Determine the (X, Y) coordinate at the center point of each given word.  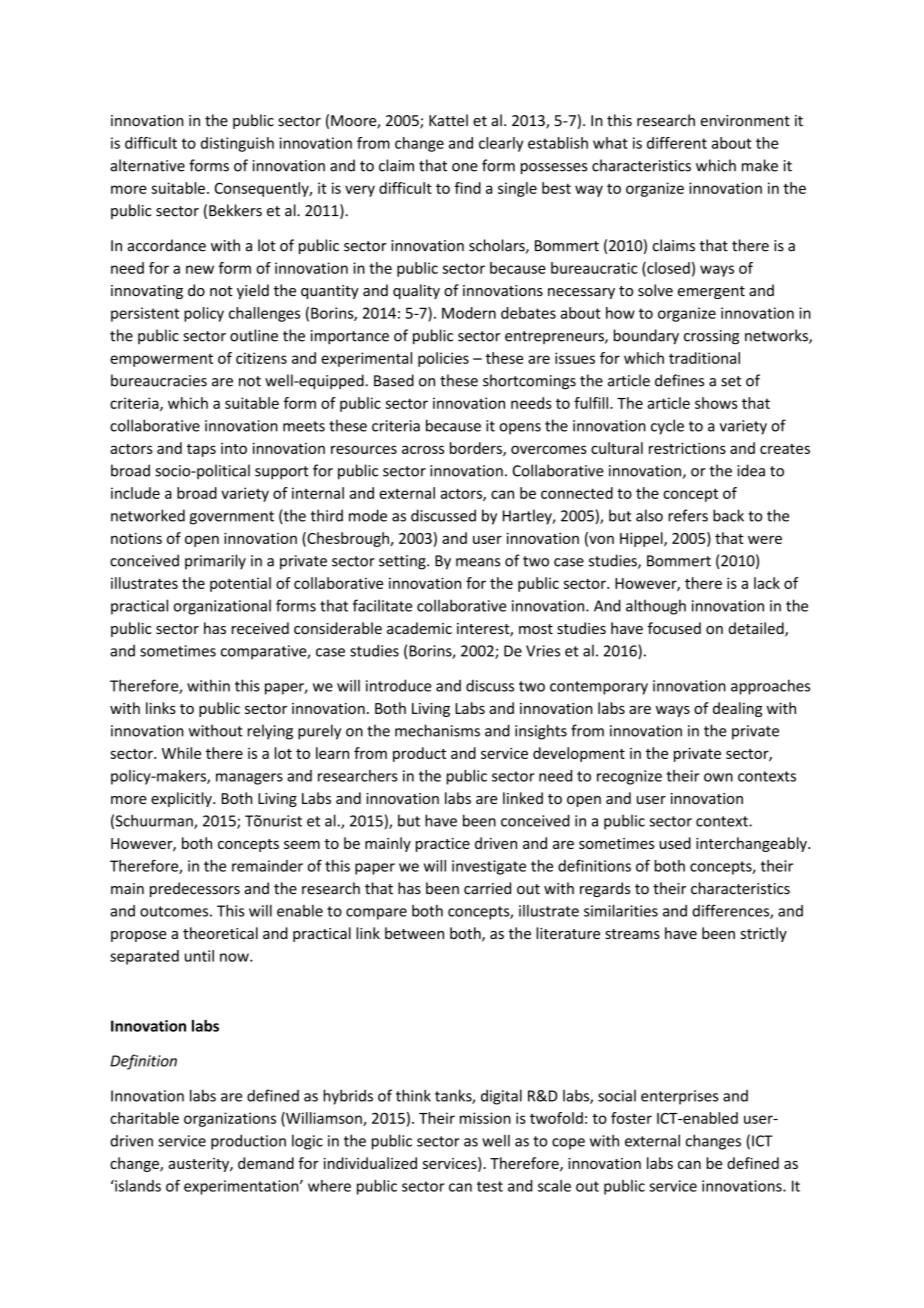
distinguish (237, 144)
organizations (230, 1119)
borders (477, 449)
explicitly (182, 799)
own (718, 777)
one (465, 167)
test (490, 1186)
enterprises (679, 1097)
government (232, 518)
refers (688, 515)
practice (443, 845)
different (677, 143)
